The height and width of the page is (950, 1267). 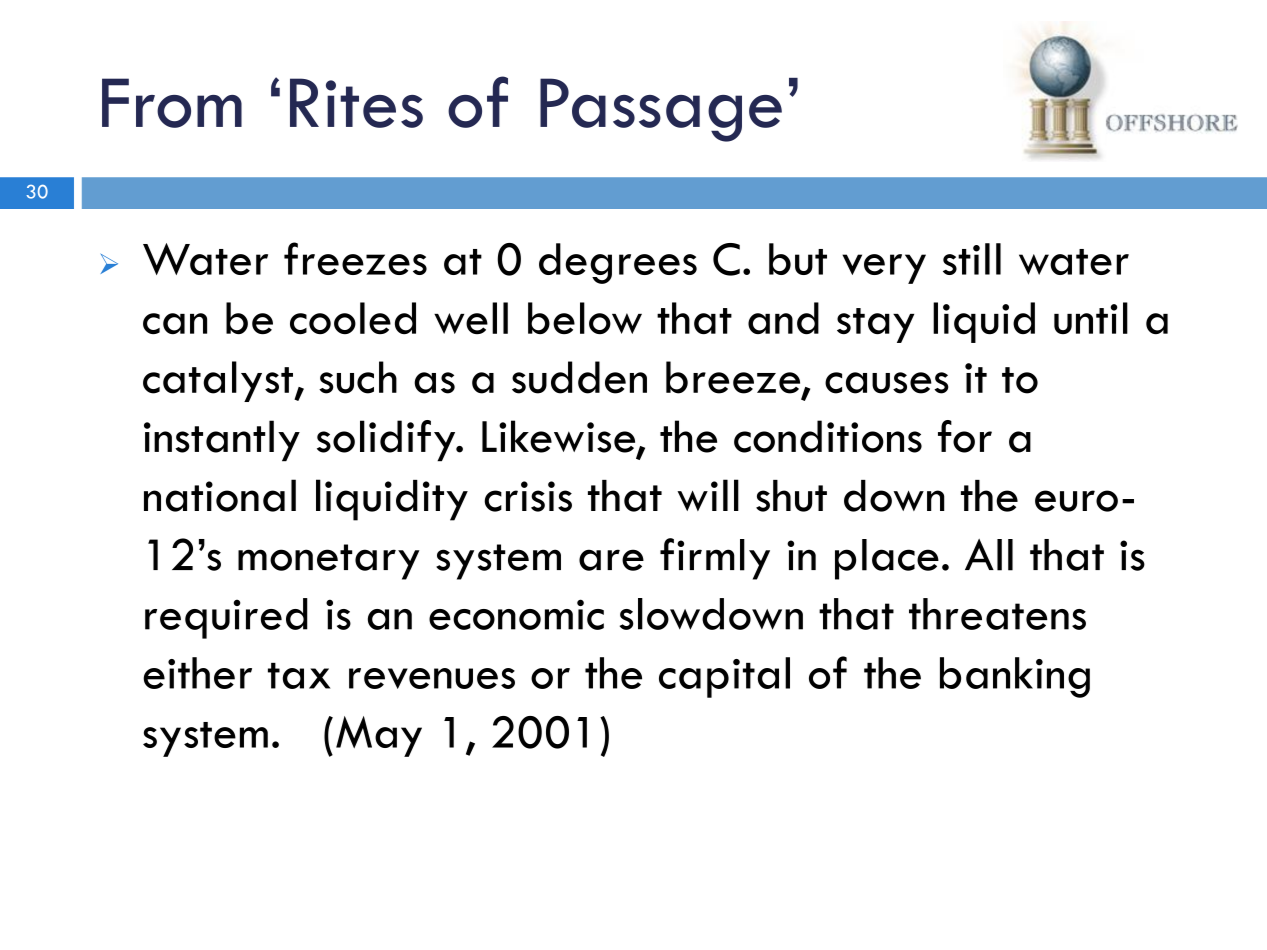 What do you see at coordinates (1015, 677) in the page?
I see `banking` at bounding box center [1015, 677].
